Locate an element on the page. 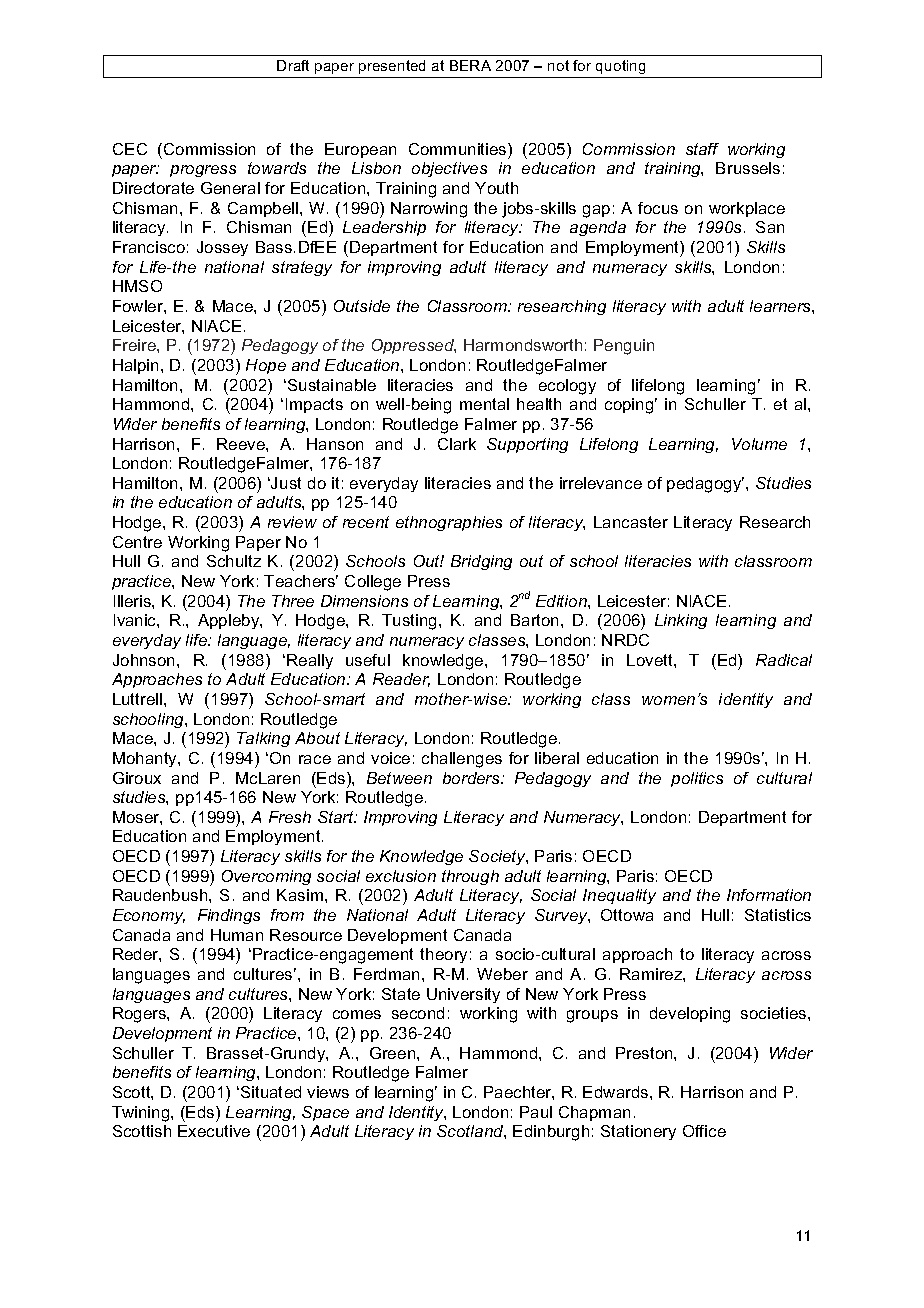 This document has width=924, height=1308. Volume is located at coordinates (759, 444).
